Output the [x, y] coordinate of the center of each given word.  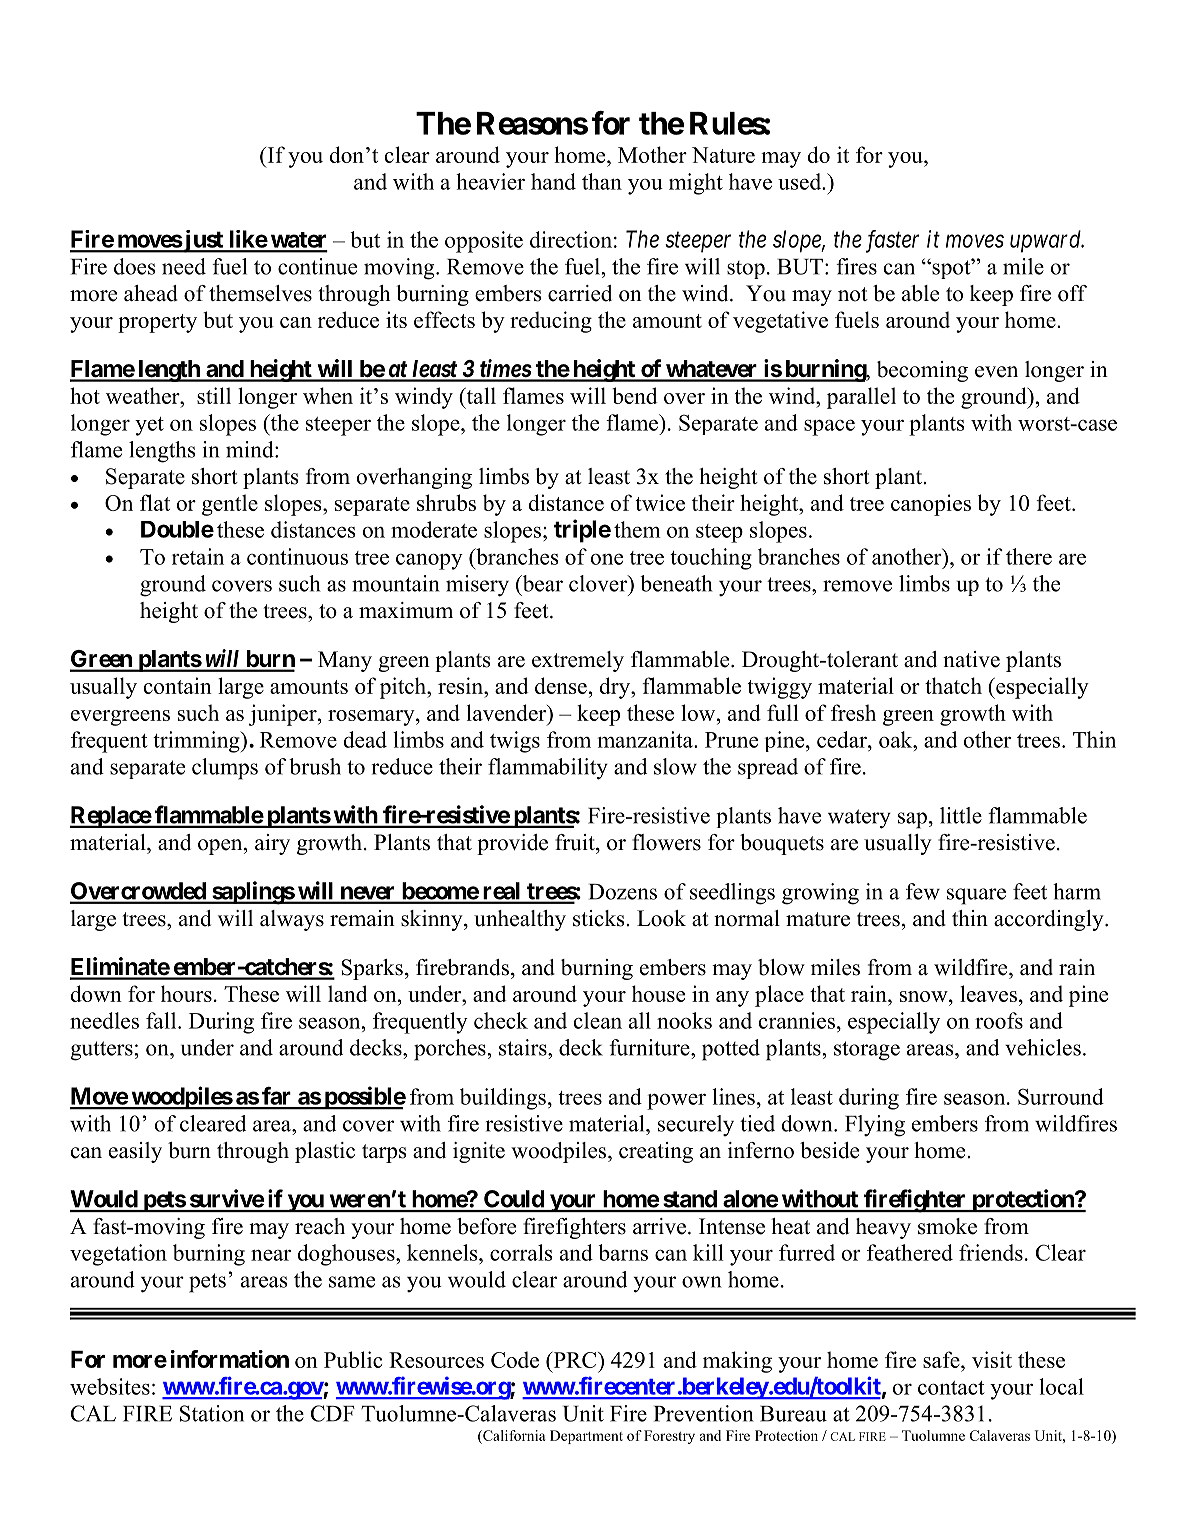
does [135, 266]
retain [198, 556]
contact [951, 1388]
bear [541, 583]
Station [212, 1413]
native [971, 659]
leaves [988, 993]
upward [1047, 241]
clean [598, 1020]
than [602, 181]
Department [586, 1437]
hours [186, 993]
